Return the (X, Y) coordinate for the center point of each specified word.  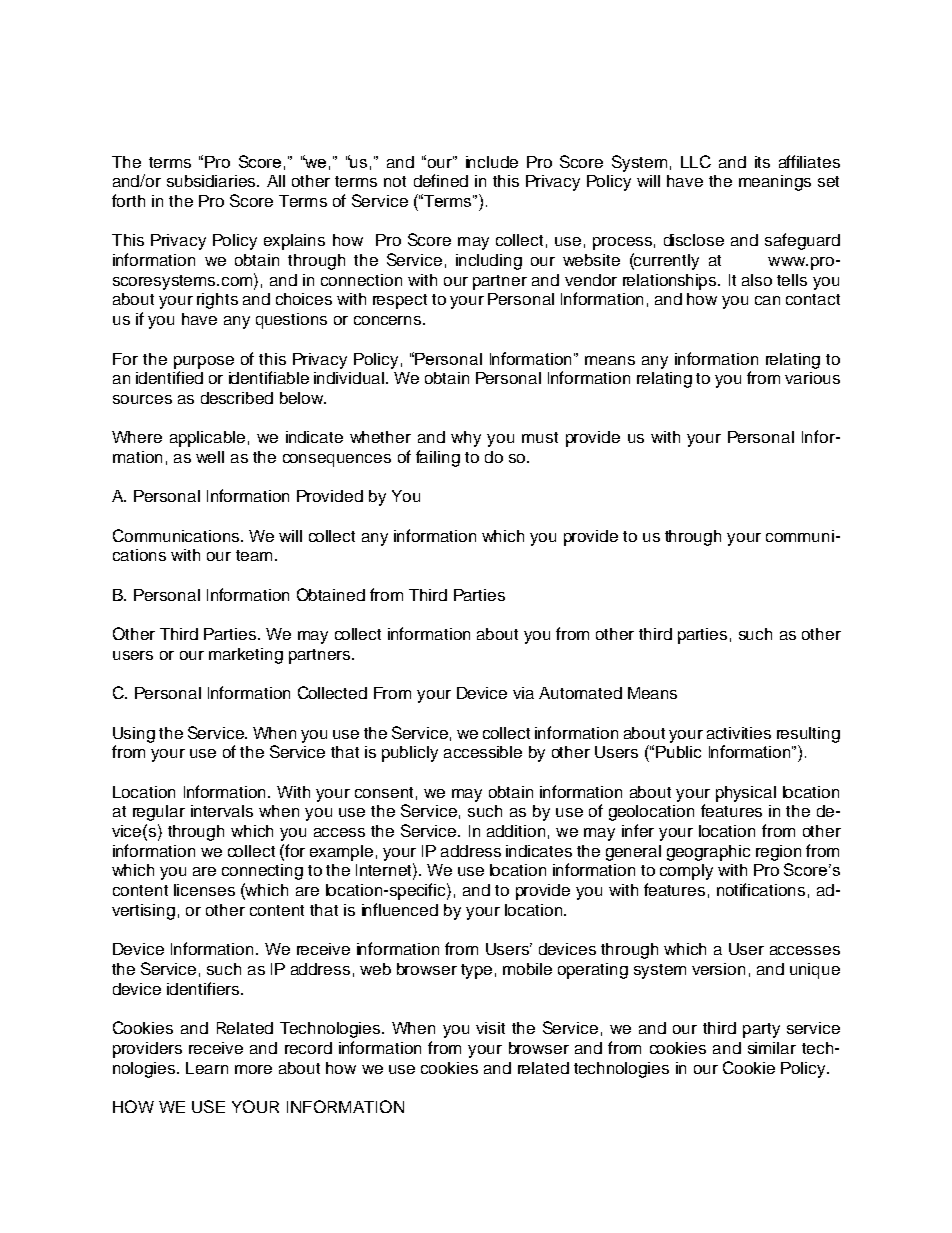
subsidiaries (212, 181)
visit (490, 1028)
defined (441, 180)
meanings (775, 183)
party (761, 1030)
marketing (246, 656)
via (523, 693)
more (253, 1069)
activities (739, 733)
